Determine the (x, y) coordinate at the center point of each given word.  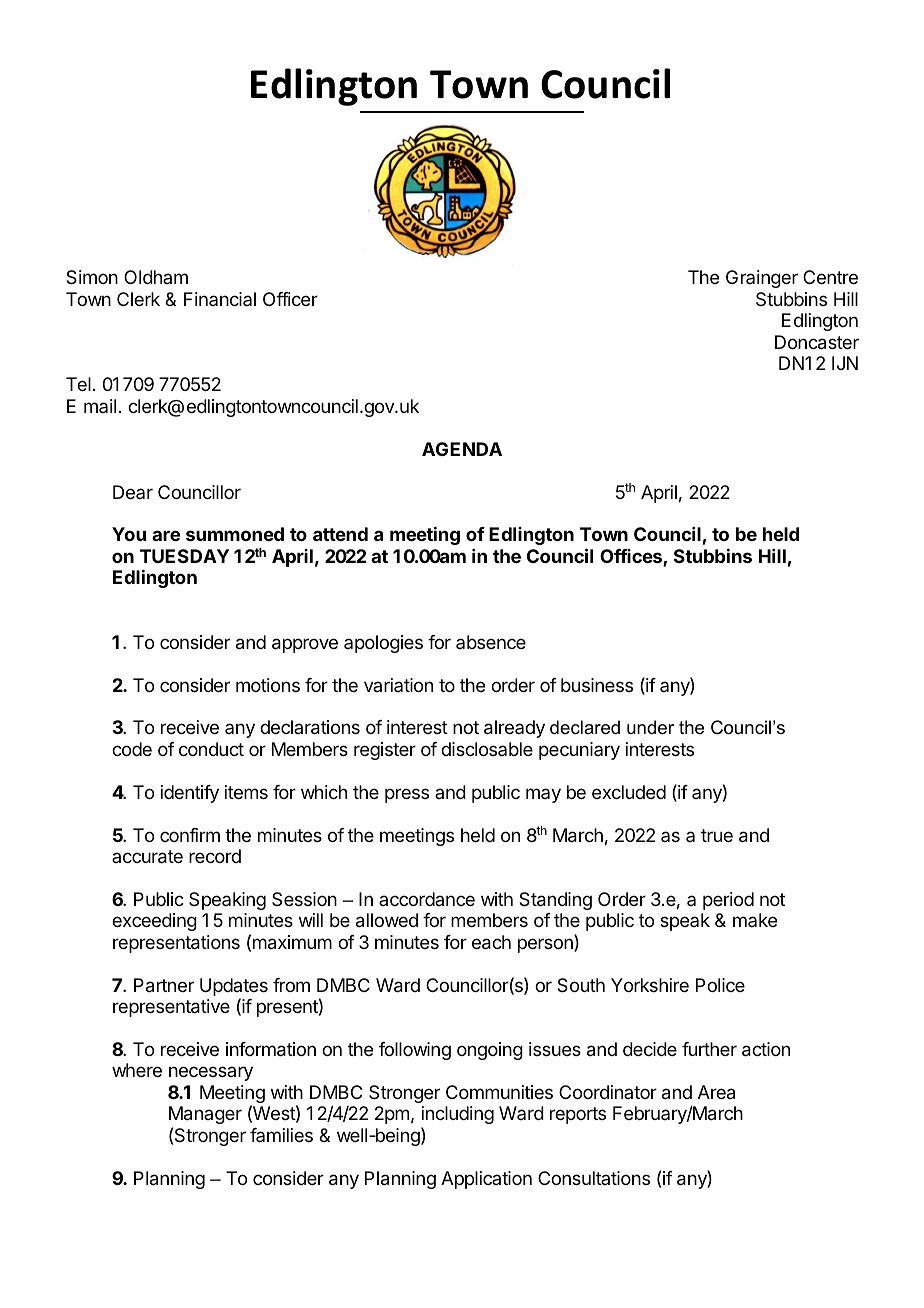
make (755, 920)
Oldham (156, 277)
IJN (845, 363)
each (491, 942)
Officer (290, 299)
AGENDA (462, 449)
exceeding (154, 922)
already (514, 729)
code (132, 749)
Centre (830, 277)
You (129, 534)
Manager (205, 1115)
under (650, 727)
